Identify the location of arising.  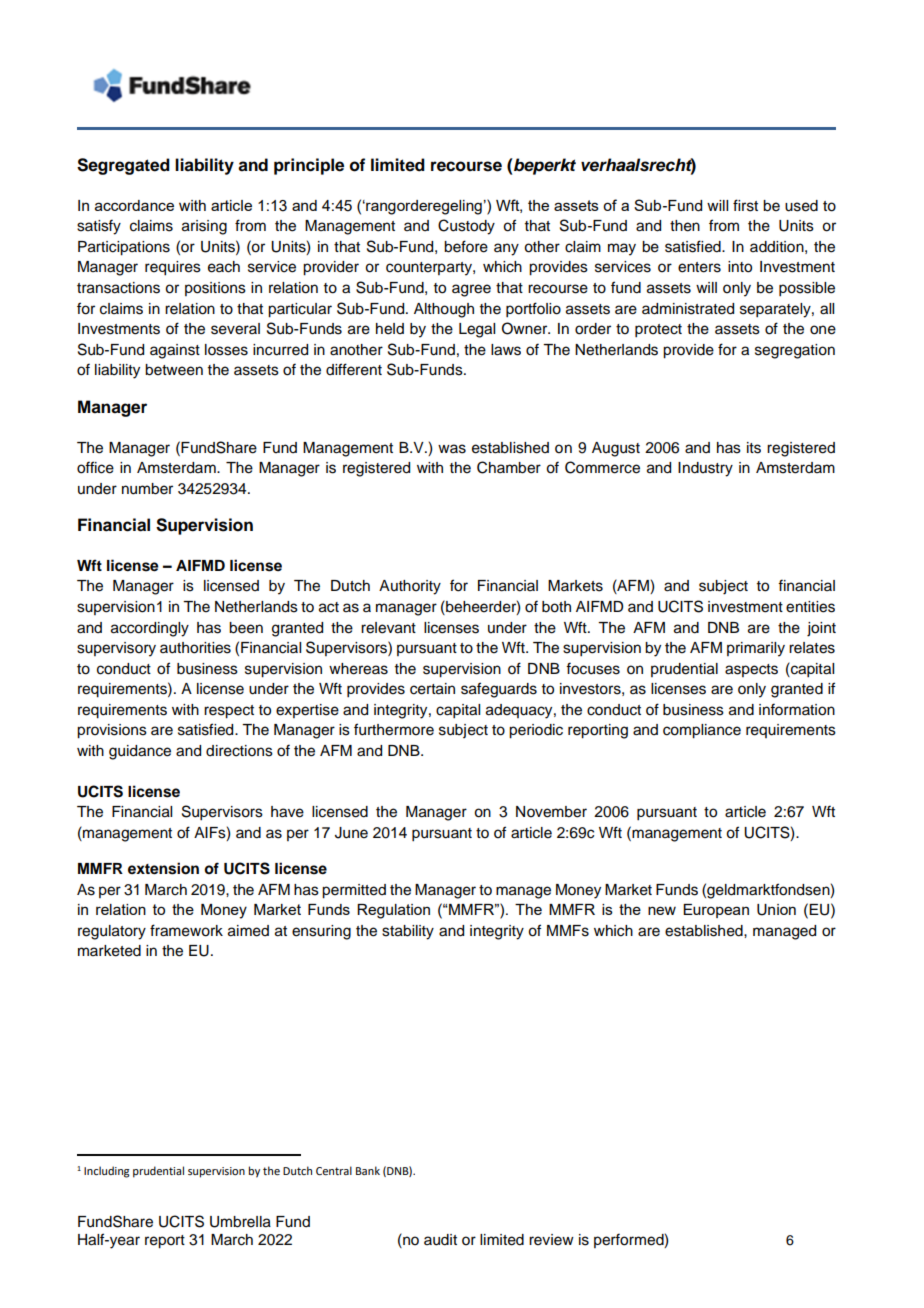
(204, 227).
